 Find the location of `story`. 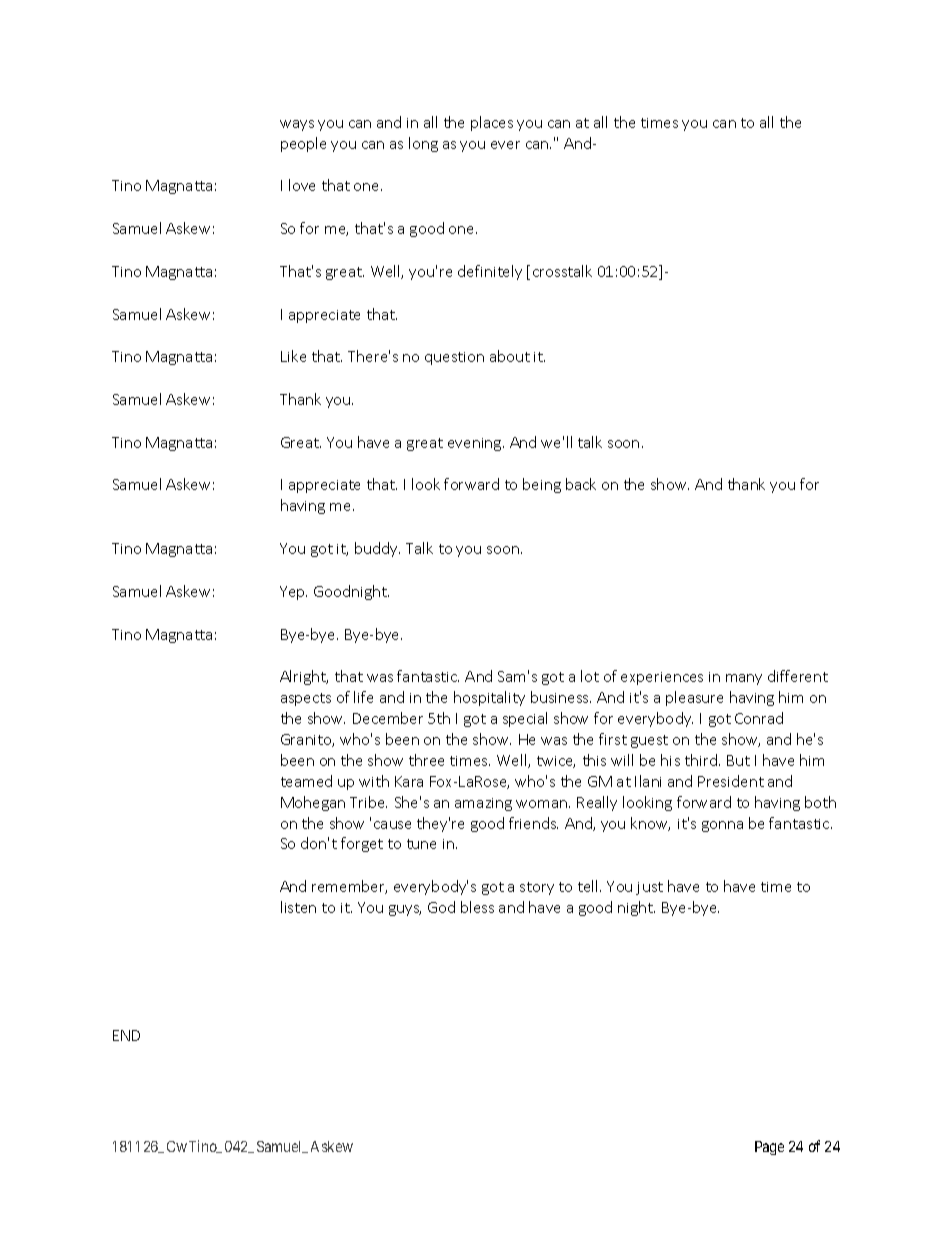

story is located at coordinates (537, 888).
